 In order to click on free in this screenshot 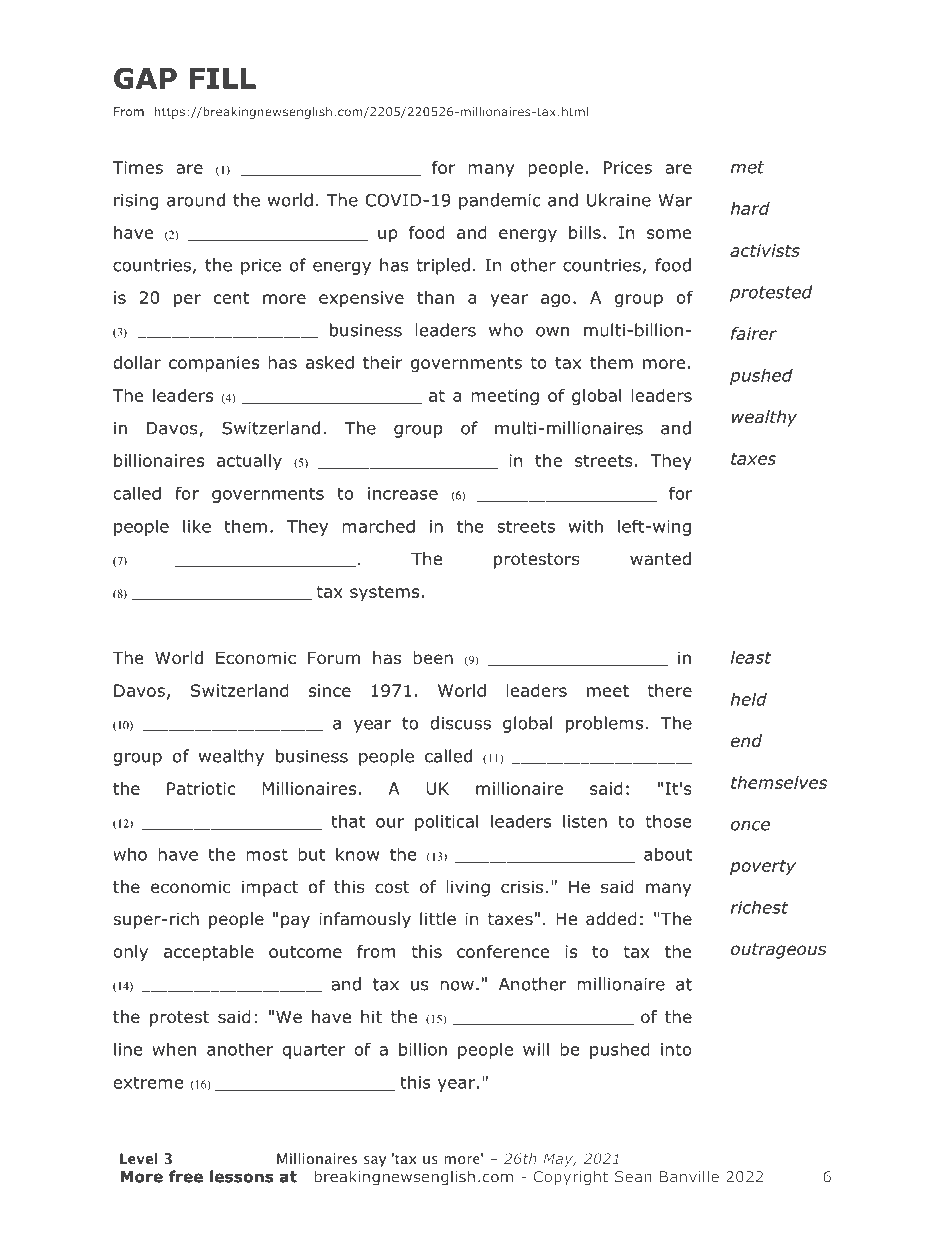, I will do `click(186, 1176)`.
